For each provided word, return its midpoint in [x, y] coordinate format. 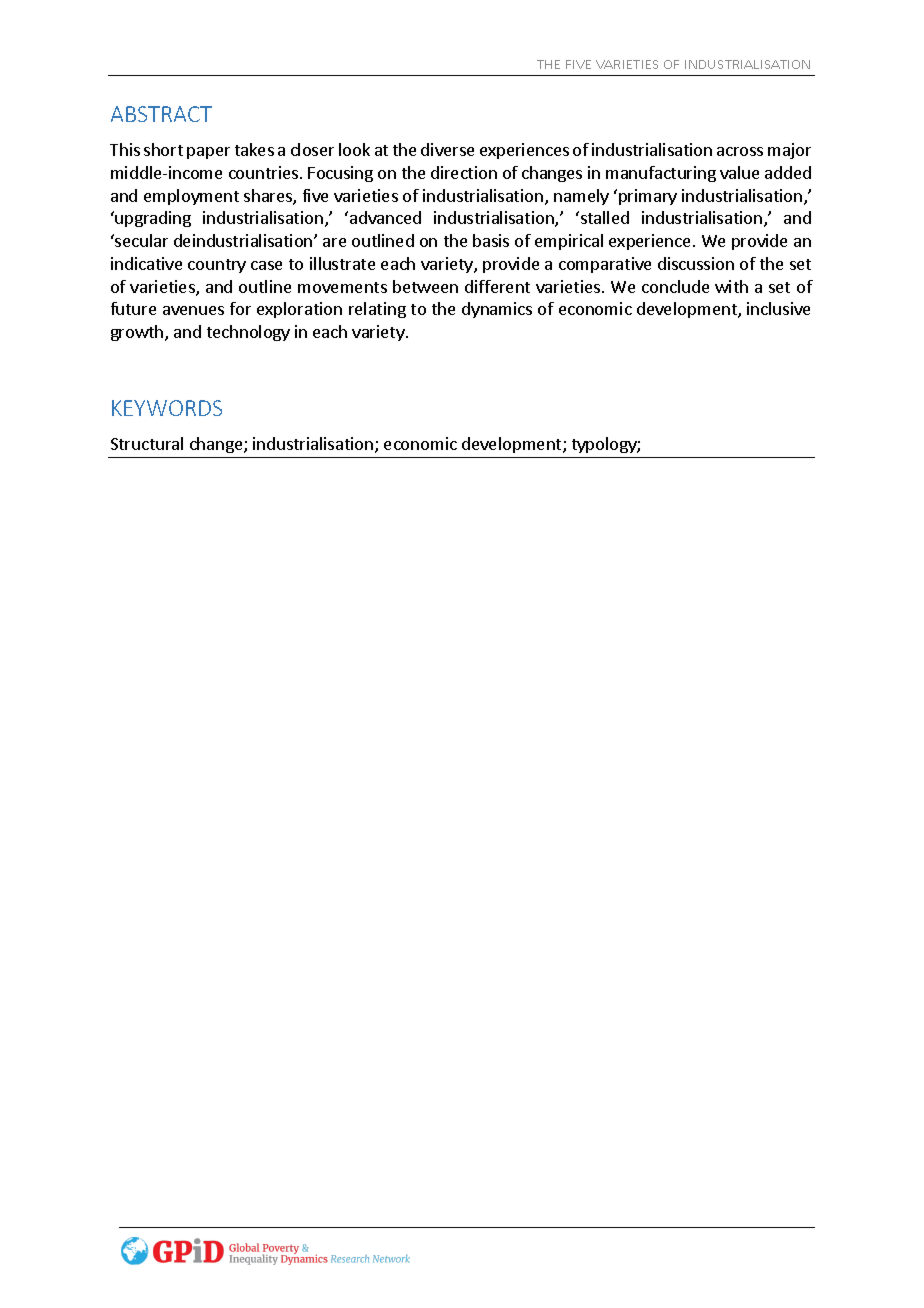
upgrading [153, 219]
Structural [147, 443]
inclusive [778, 308]
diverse [447, 149]
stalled [605, 217]
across [740, 151]
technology [248, 333]
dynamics [497, 310]
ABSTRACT [161, 114]
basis [491, 240]
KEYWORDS [167, 408]
